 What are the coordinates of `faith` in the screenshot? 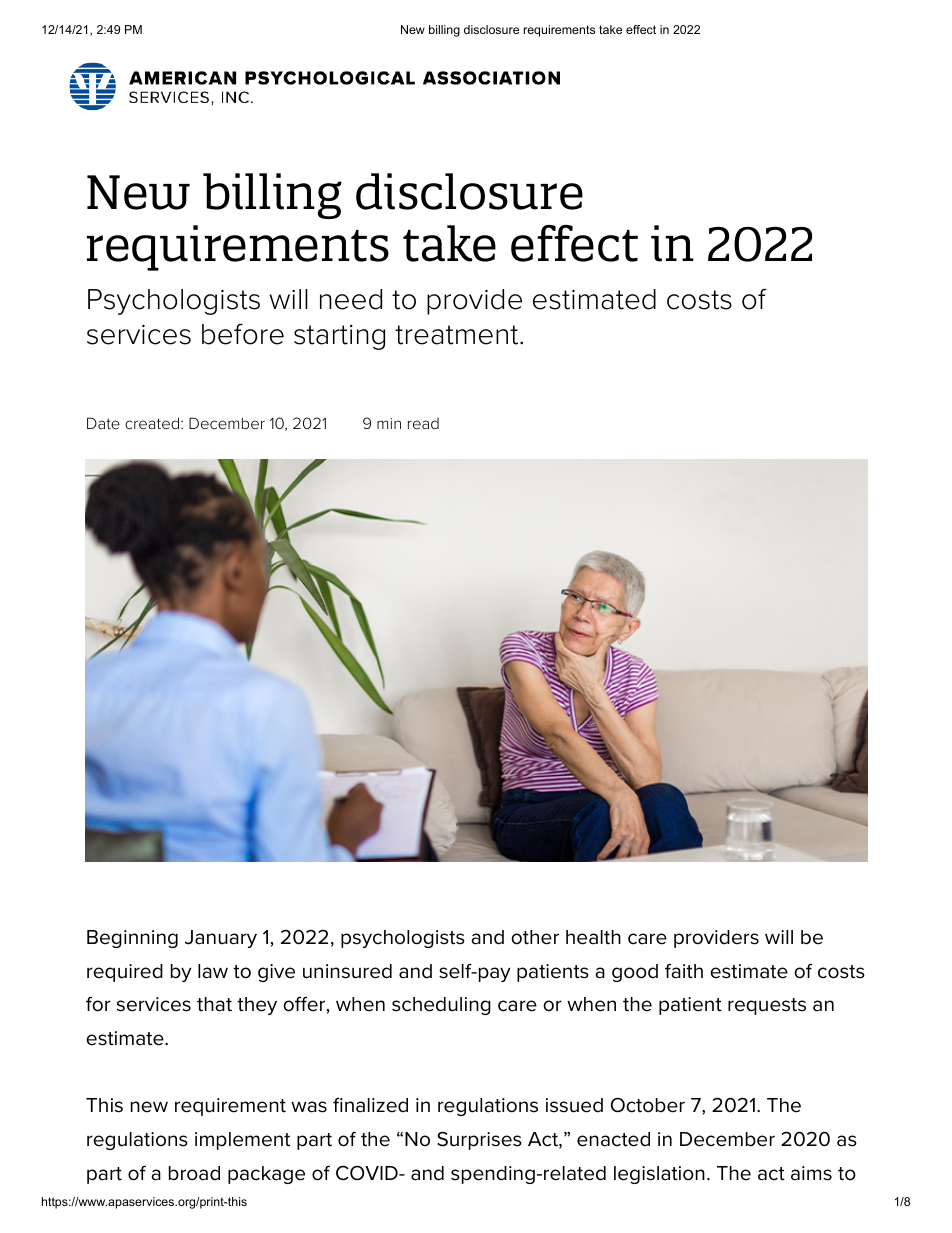 It's located at (684, 971).
